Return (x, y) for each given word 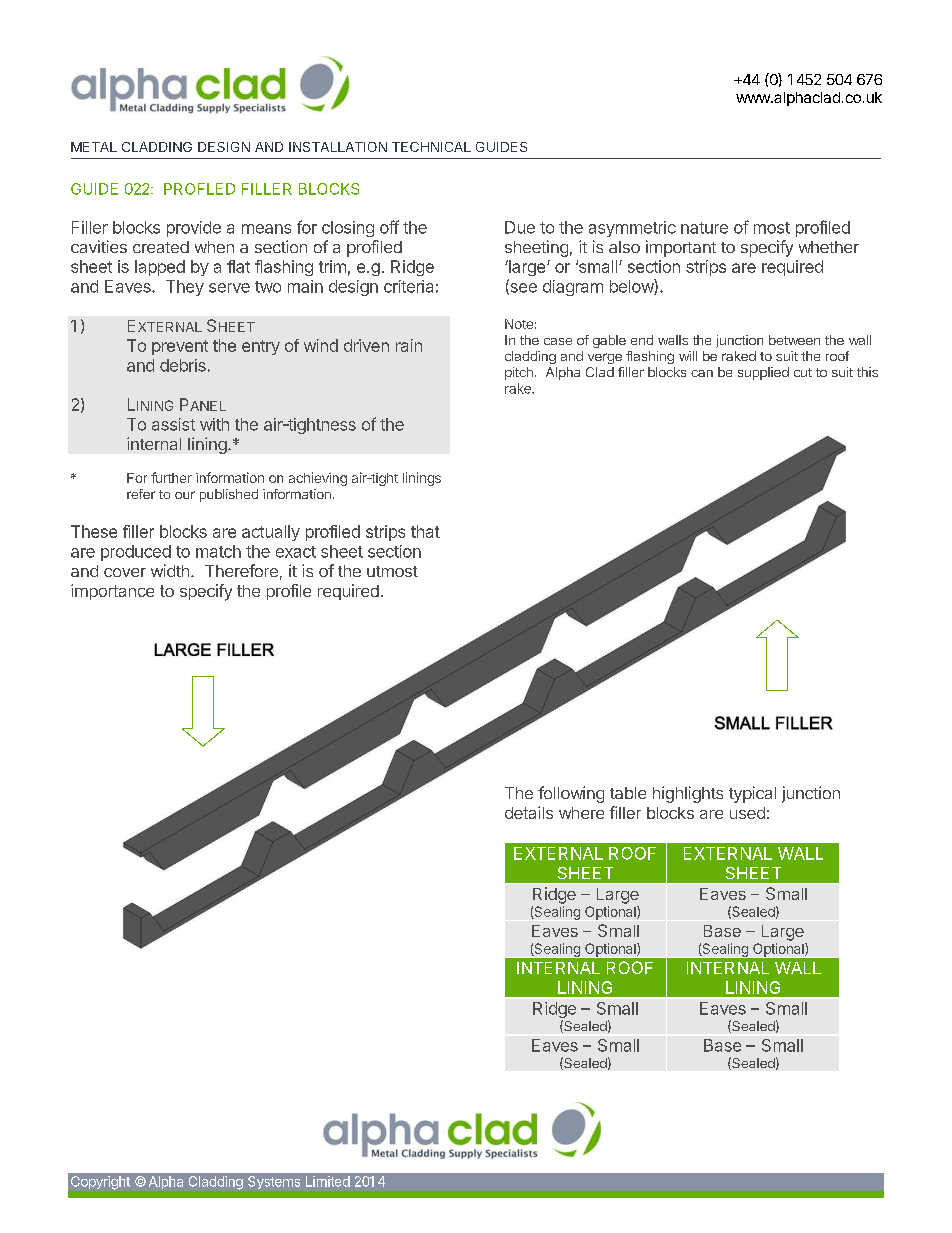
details (529, 812)
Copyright (100, 1183)
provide (194, 229)
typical (752, 794)
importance (112, 592)
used (747, 813)
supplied (763, 373)
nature (704, 228)
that (425, 531)
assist (173, 424)
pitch (519, 373)
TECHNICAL (431, 147)
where (581, 813)
